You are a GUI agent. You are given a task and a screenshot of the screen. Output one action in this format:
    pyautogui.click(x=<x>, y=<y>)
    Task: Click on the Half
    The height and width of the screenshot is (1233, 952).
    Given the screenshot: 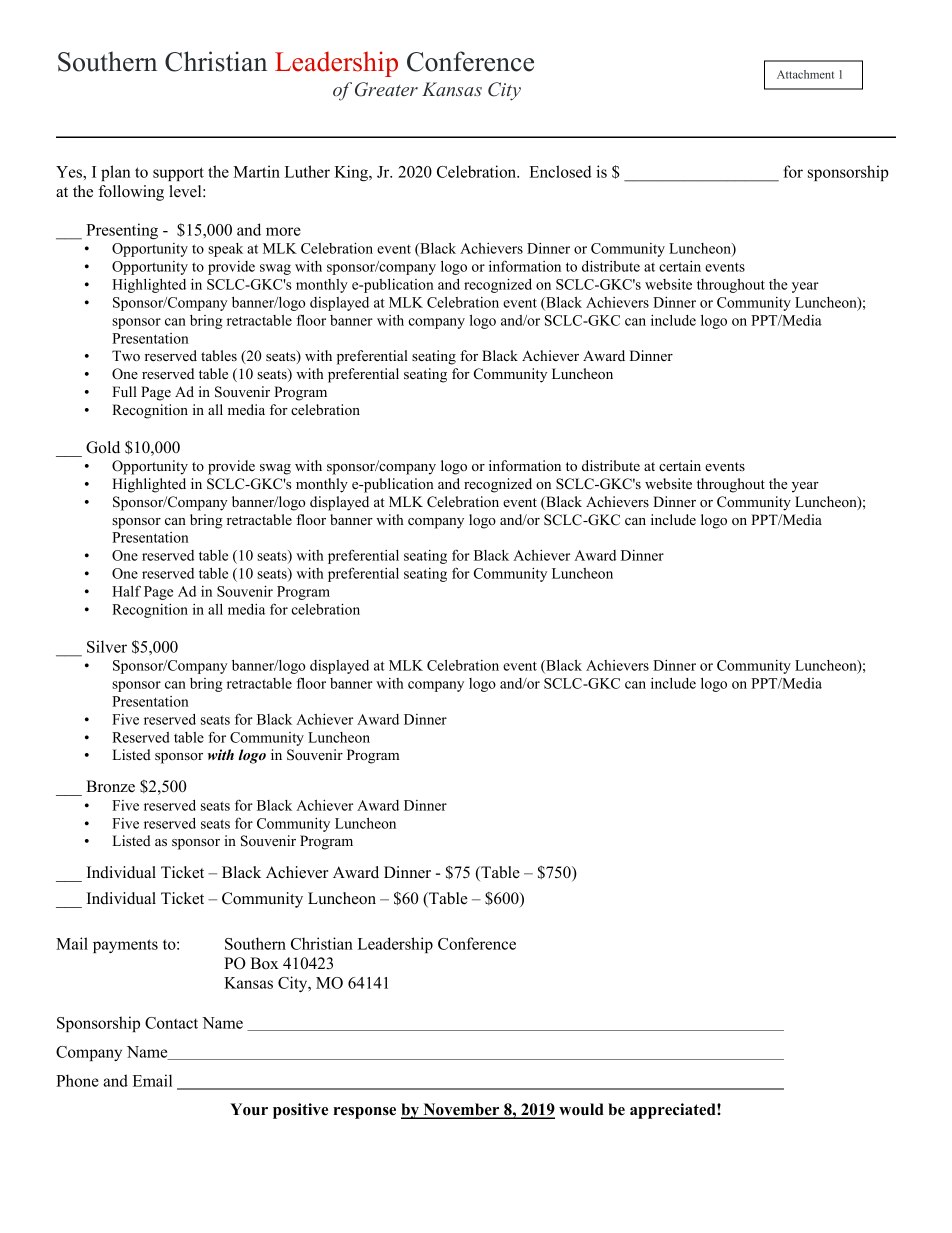 What is the action you would take?
    pyautogui.click(x=126, y=591)
